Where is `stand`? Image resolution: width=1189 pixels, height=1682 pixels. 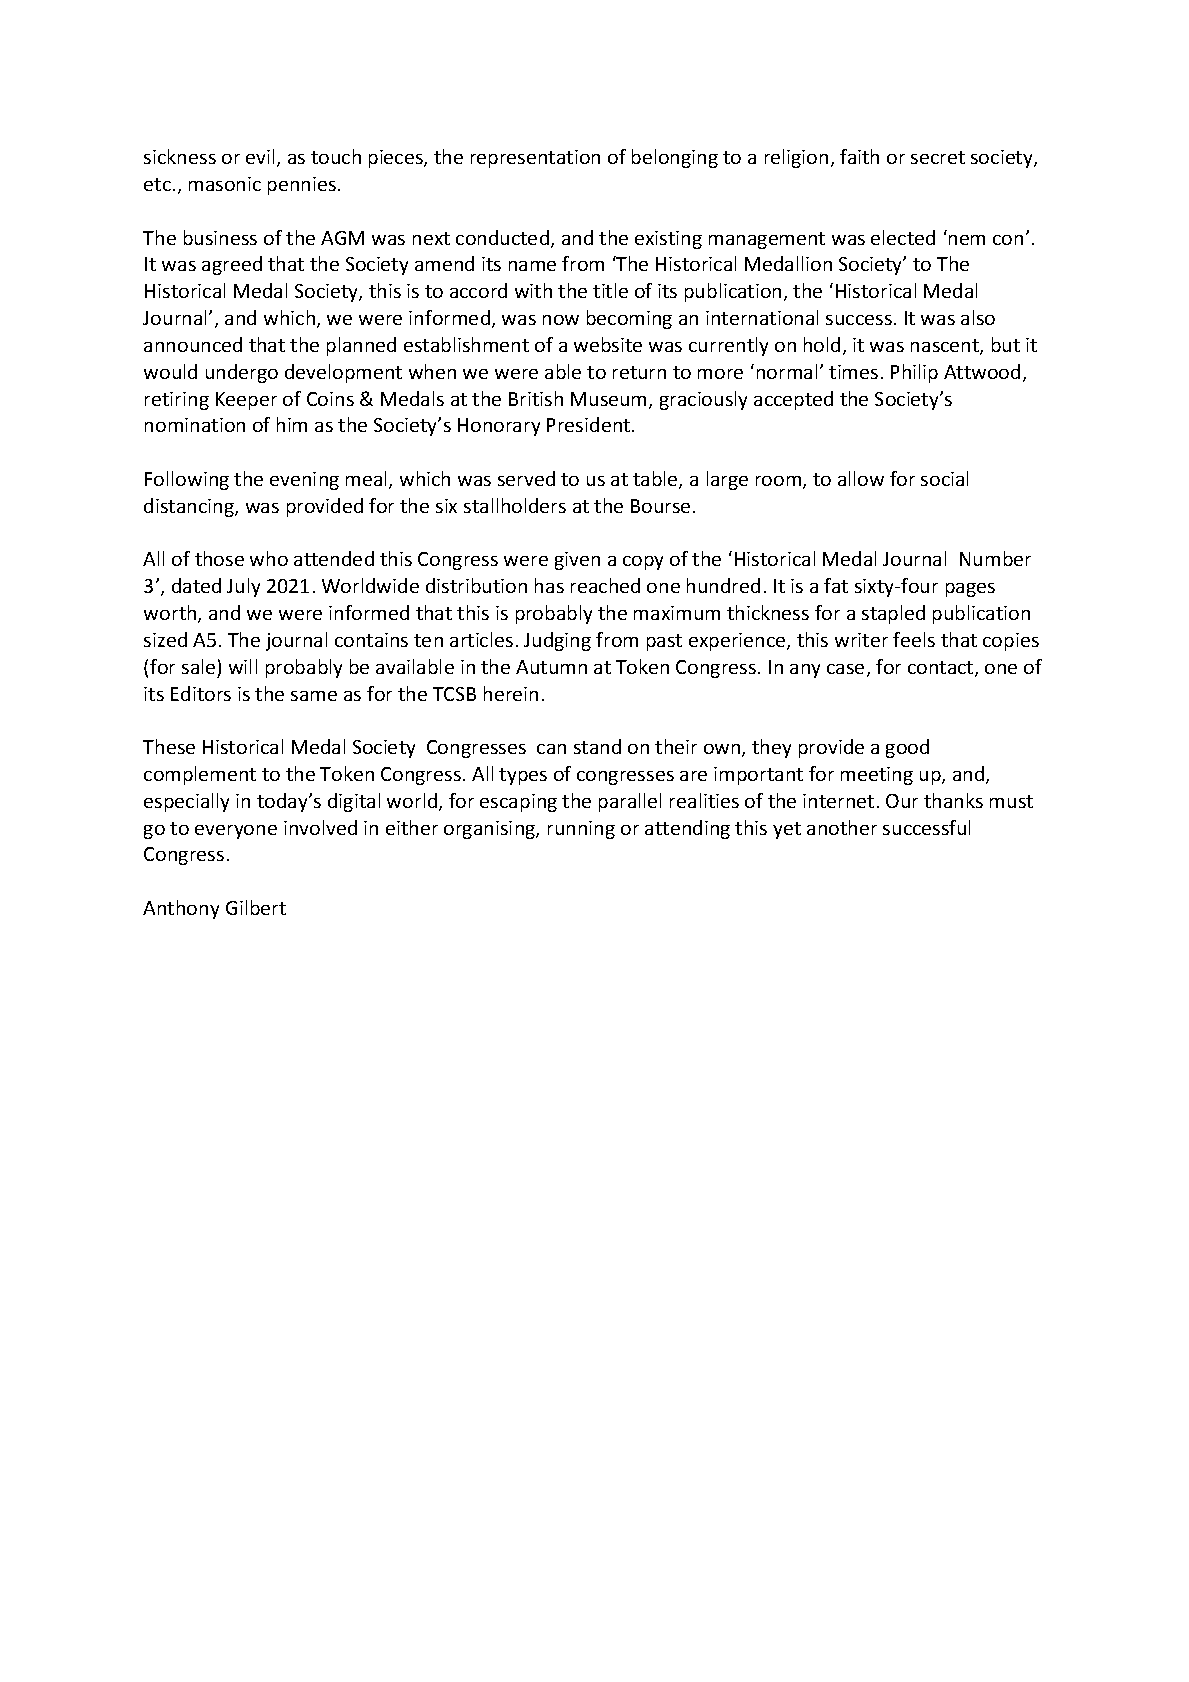 stand is located at coordinates (597, 746).
